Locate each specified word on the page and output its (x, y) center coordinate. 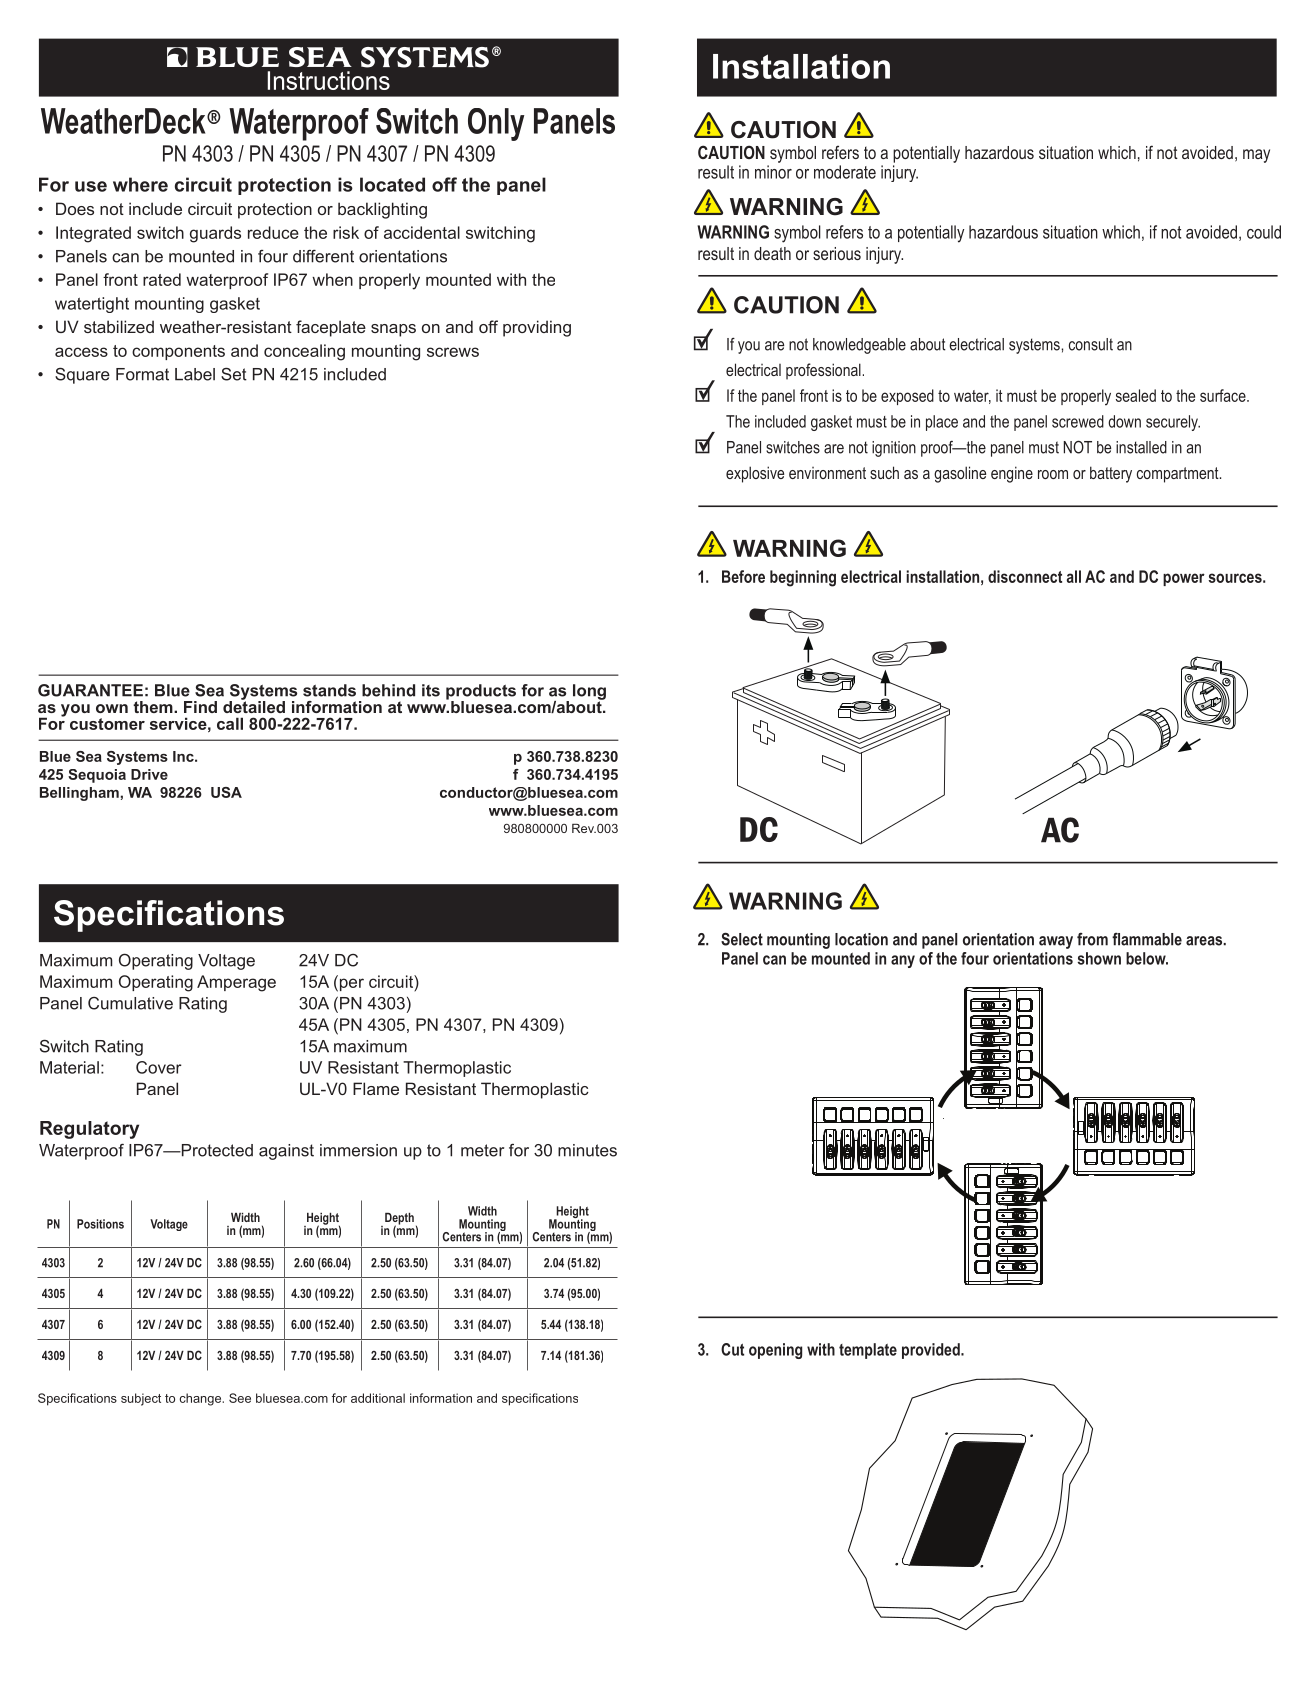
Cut (732, 1349)
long (589, 693)
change (201, 1399)
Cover (159, 1067)
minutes (587, 1150)
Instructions (328, 80)
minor (773, 172)
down (1124, 421)
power (1184, 579)
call (230, 723)
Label (195, 374)
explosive (755, 474)
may (1256, 156)
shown (1099, 958)
